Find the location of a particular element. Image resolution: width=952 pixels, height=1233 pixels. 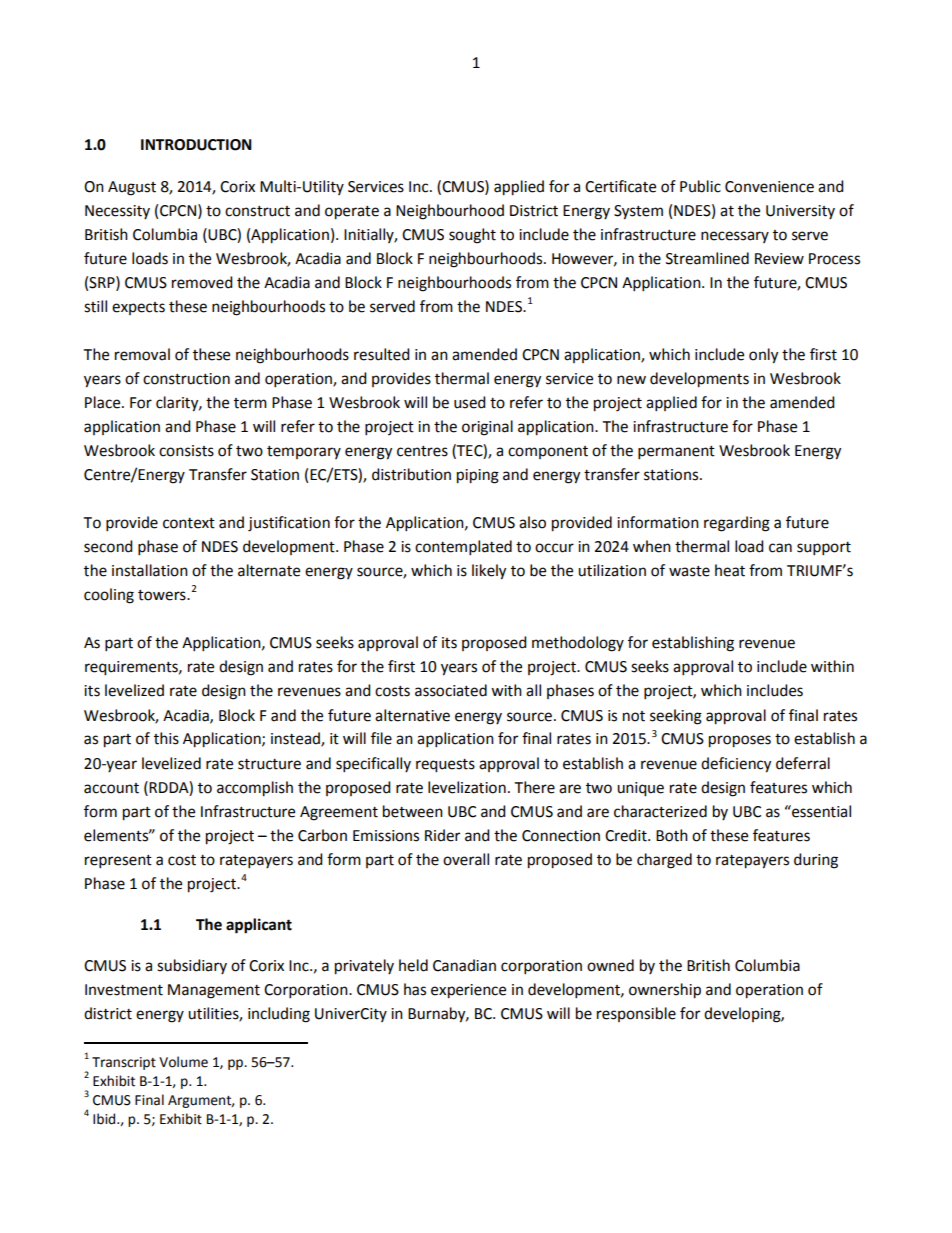

piping is located at coordinates (478, 476).
